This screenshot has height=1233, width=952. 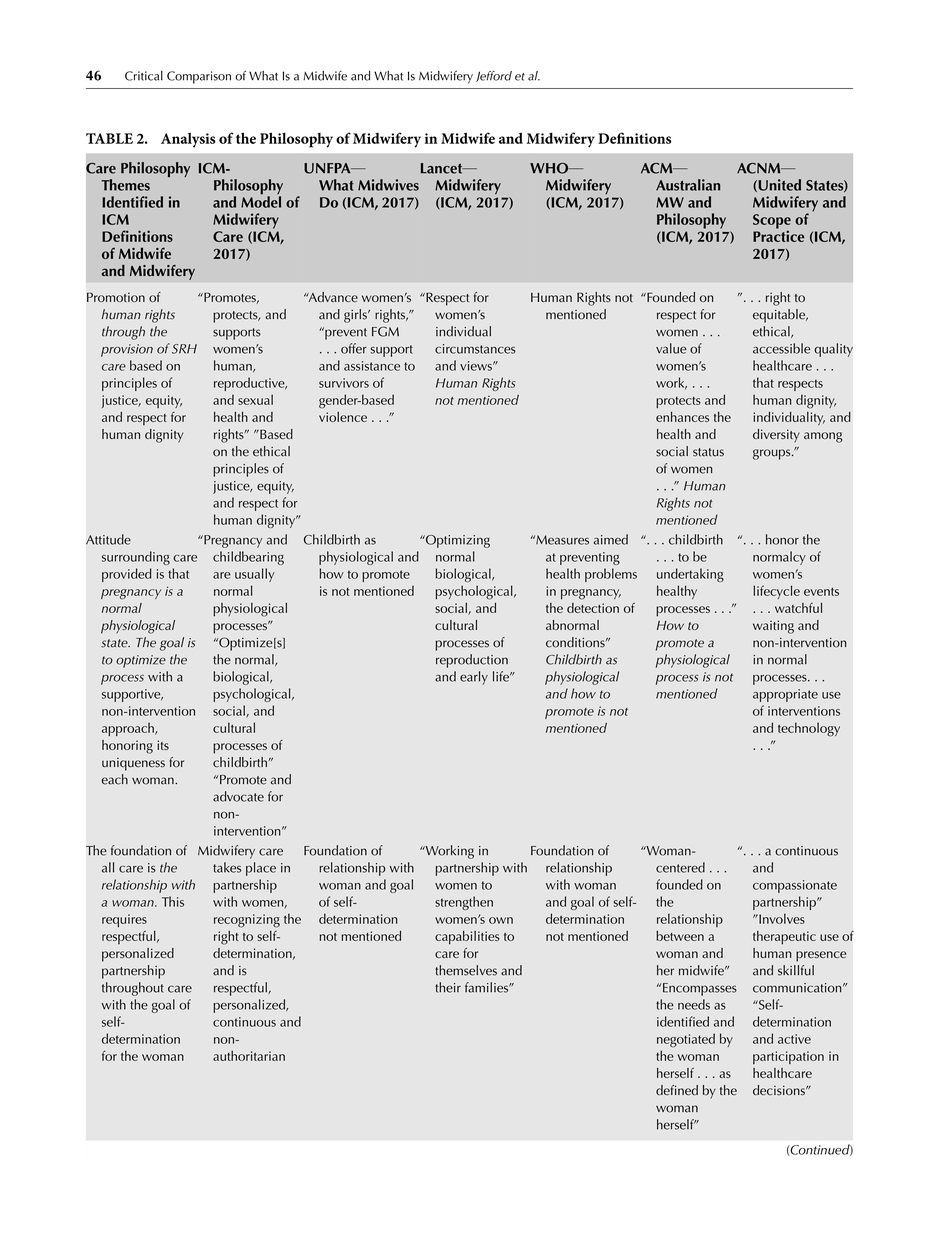 I want to click on recognizing, so click(x=247, y=921).
